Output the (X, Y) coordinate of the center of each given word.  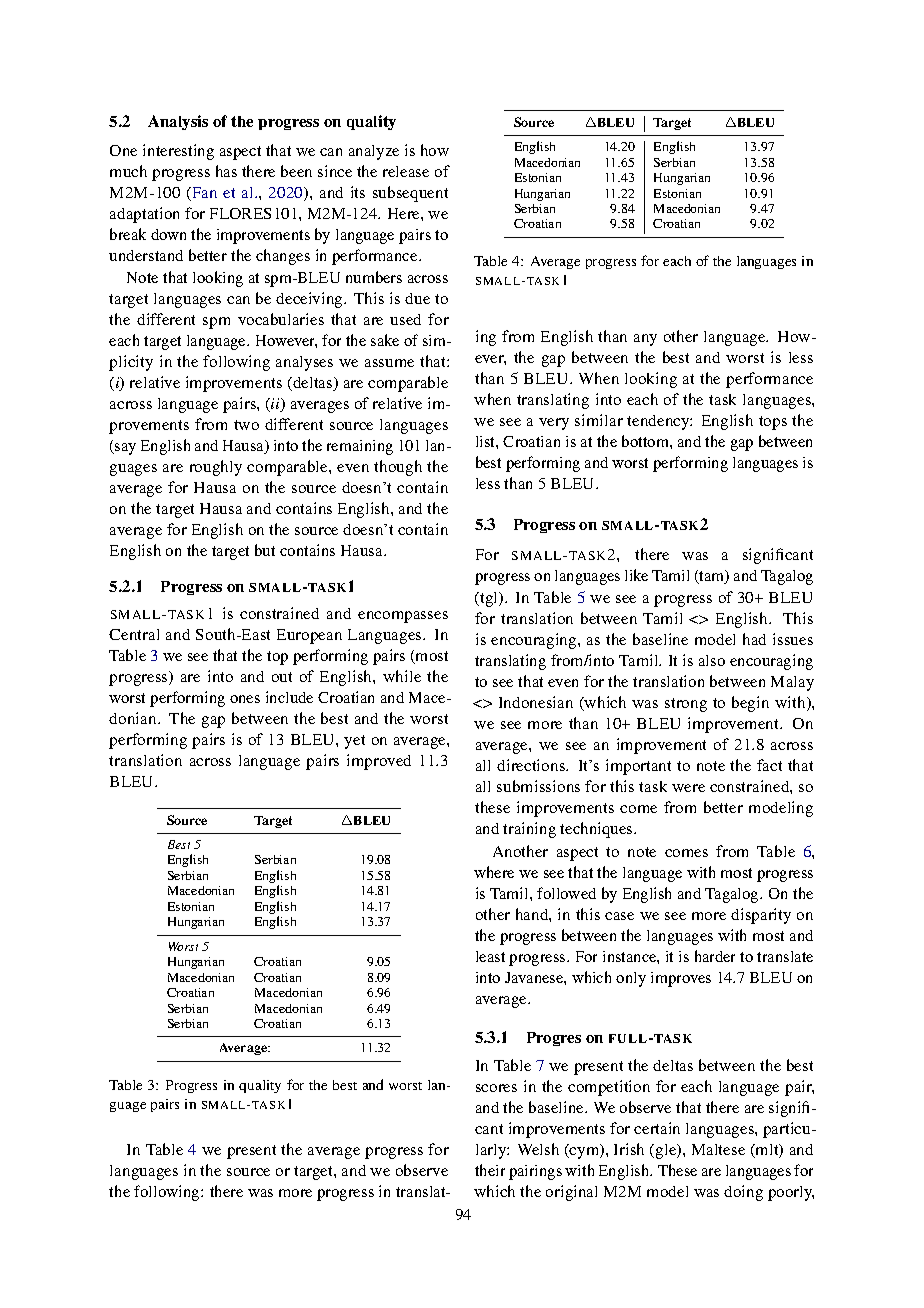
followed (566, 893)
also (712, 660)
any (645, 340)
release (406, 171)
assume (389, 363)
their (490, 1170)
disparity (761, 916)
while (402, 676)
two (246, 425)
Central (134, 634)
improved (379, 762)
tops (773, 423)
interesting (178, 152)
